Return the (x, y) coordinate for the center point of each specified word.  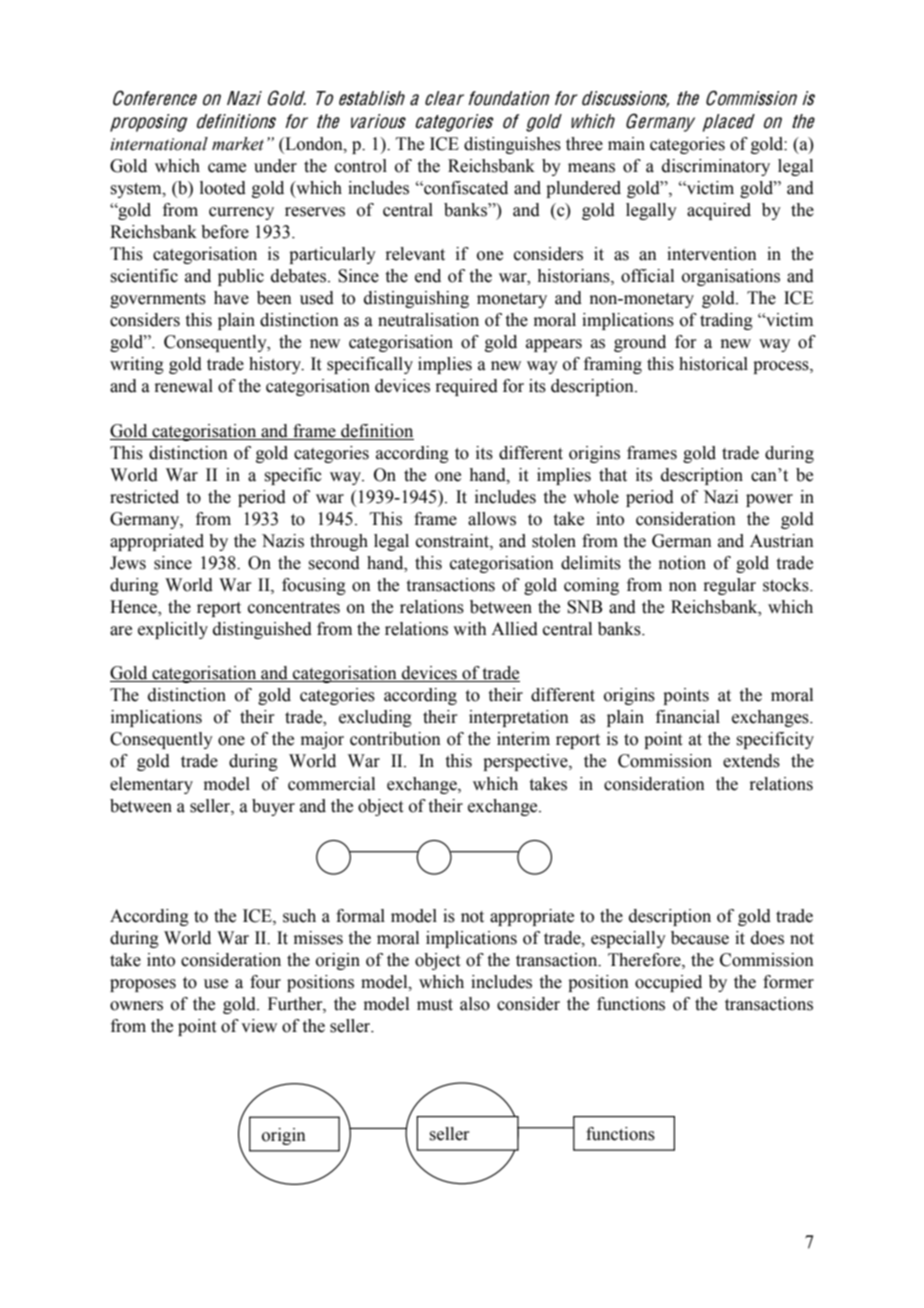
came (227, 168)
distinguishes (512, 145)
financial (688, 717)
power (769, 500)
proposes (143, 985)
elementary (151, 785)
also (475, 1004)
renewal (183, 386)
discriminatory (716, 167)
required (466, 387)
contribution (395, 739)
